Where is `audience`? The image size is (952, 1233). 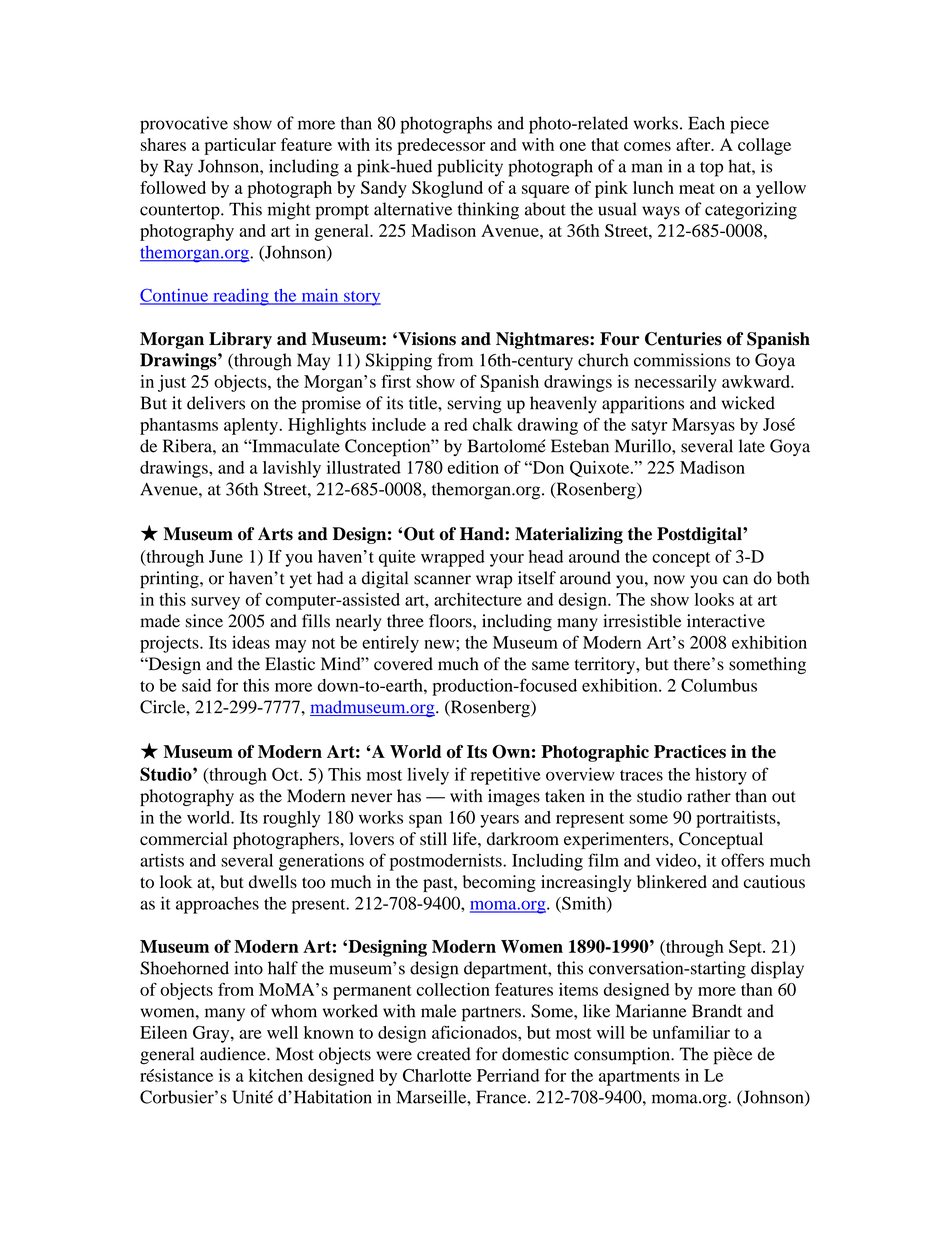 audience is located at coordinates (234, 1054).
